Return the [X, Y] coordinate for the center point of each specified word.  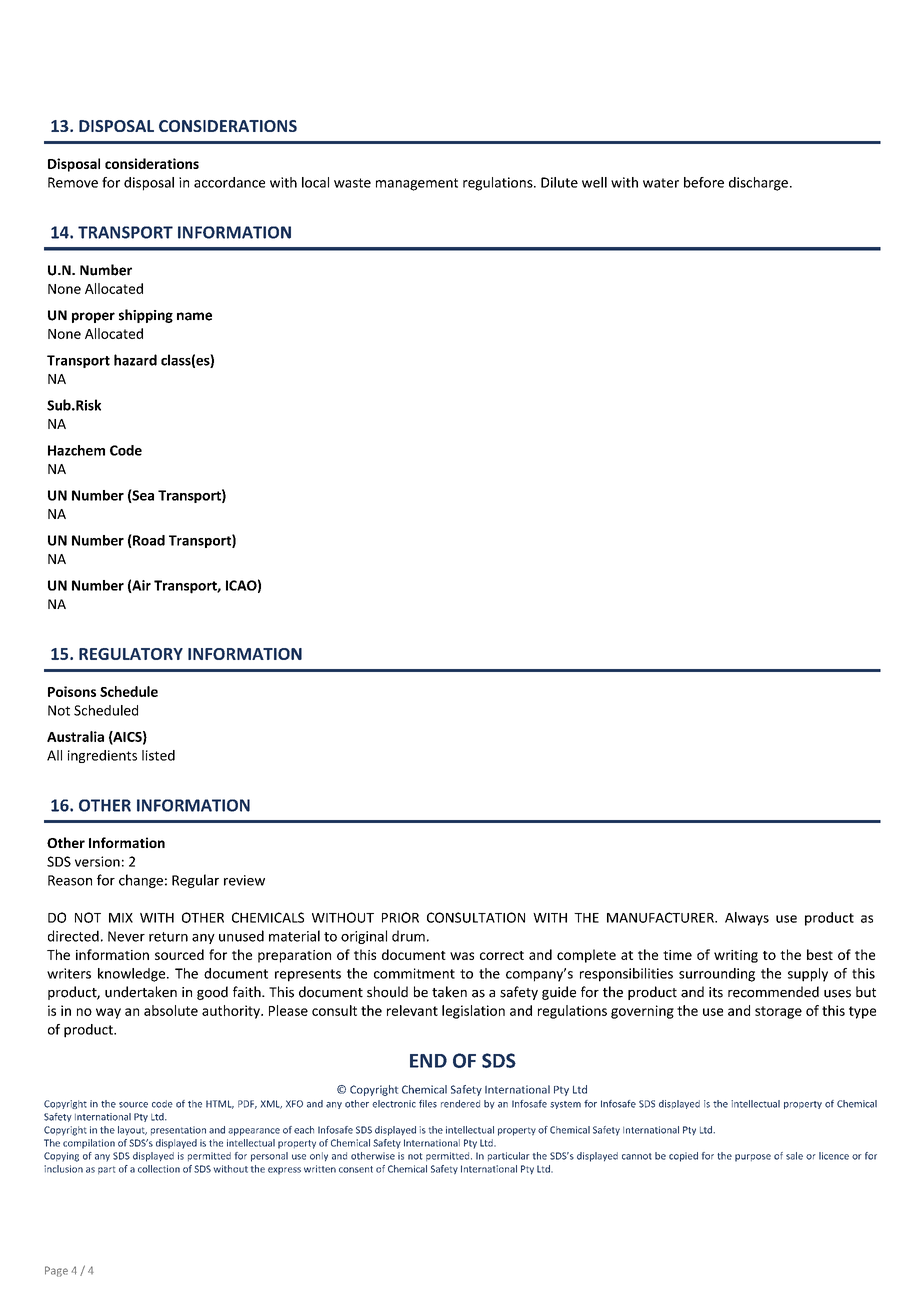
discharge [758, 184]
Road [148, 541]
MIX [121, 918]
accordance [229, 182]
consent [356, 1169]
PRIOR [400, 917]
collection [159, 1169]
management [417, 184]
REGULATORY [131, 654]
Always [747, 919]
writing [736, 956]
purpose [753, 1158]
